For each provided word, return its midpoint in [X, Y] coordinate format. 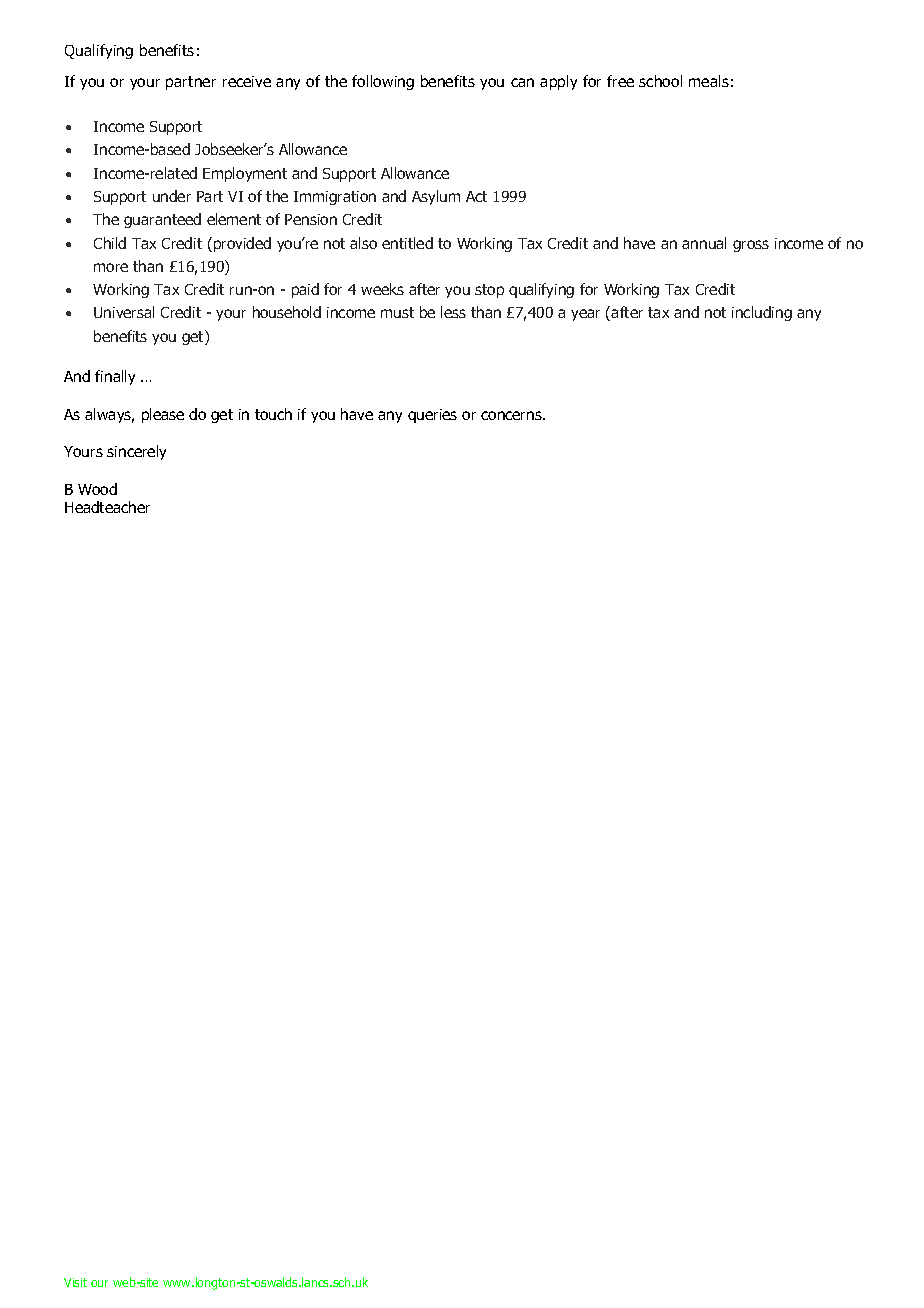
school [660, 81]
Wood [97, 489]
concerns [512, 415]
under [172, 196]
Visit [75, 1282]
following [383, 82]
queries [432, 416]
